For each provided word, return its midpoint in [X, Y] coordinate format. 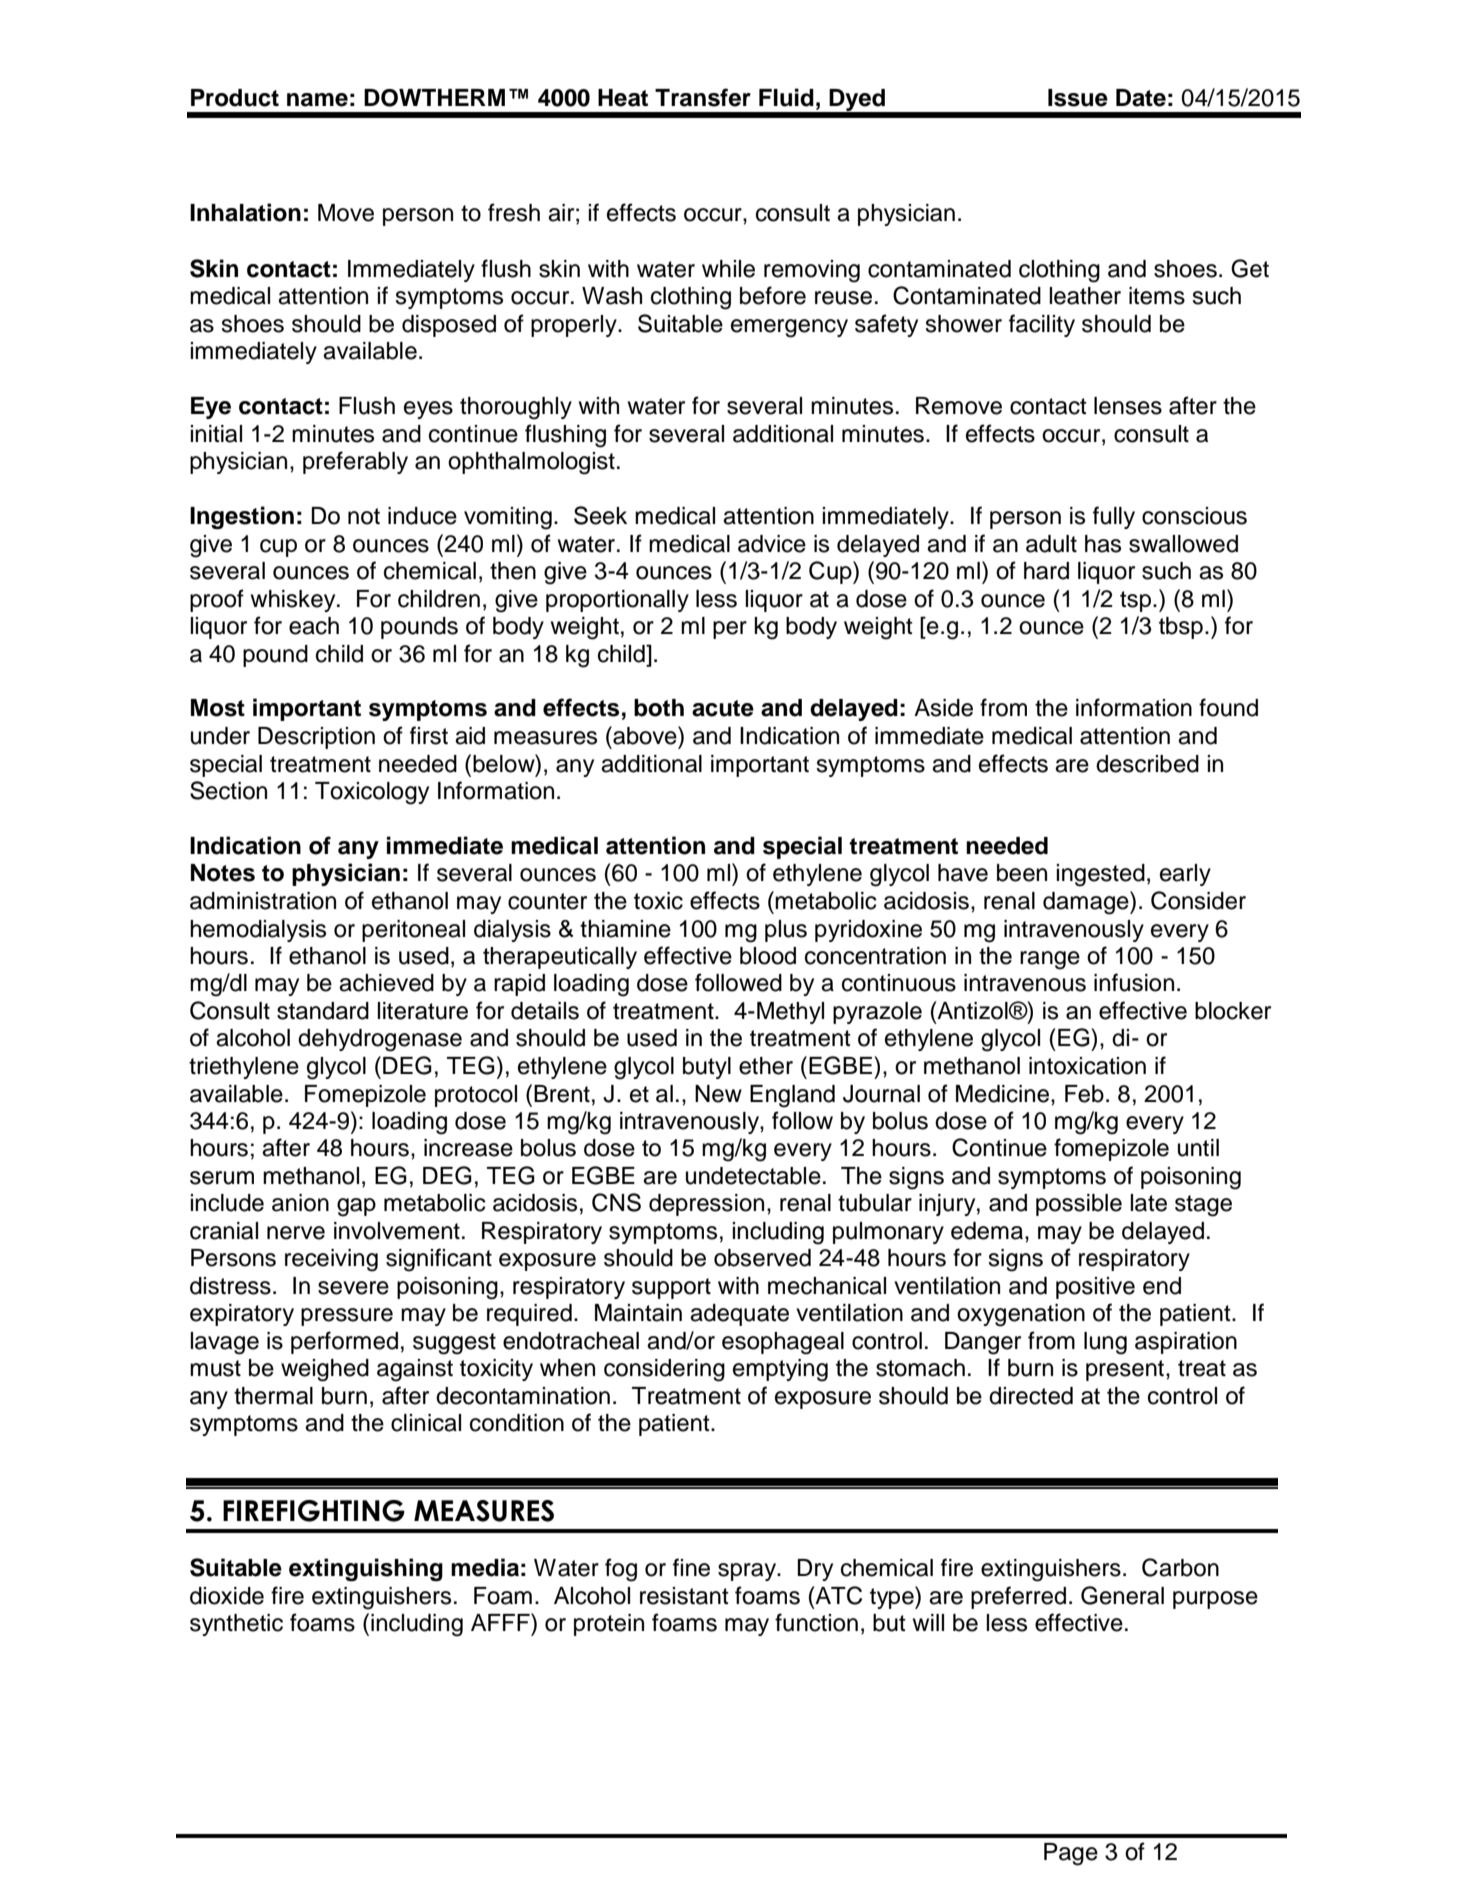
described [1147, 764]
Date [1141, 98]
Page [1071, 1854]
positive [1095, 1288]
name [317, 100]
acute [723, 708]
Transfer [703, 97]
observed [762, 1258]
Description [316, 738]
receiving [331, 1260]
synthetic [236, 1625]
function [816, 1622]
